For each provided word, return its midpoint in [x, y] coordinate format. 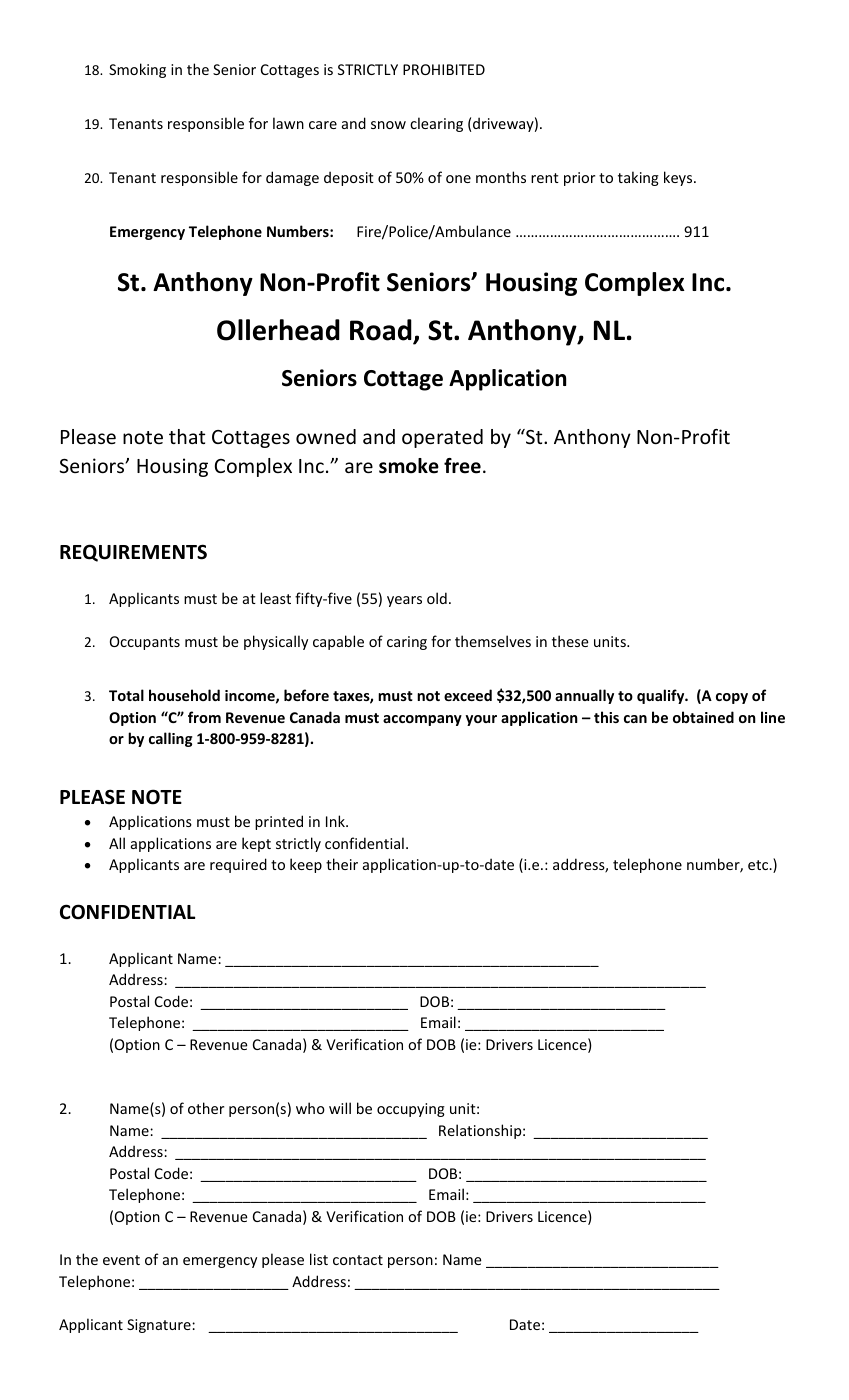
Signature [160, 1326]
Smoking [137, 70]
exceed [468, 695]
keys [679, 178]
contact [358, 1260]
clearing [436, 124]
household [184, 695]
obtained [703, 717]
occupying [411, 1110]
